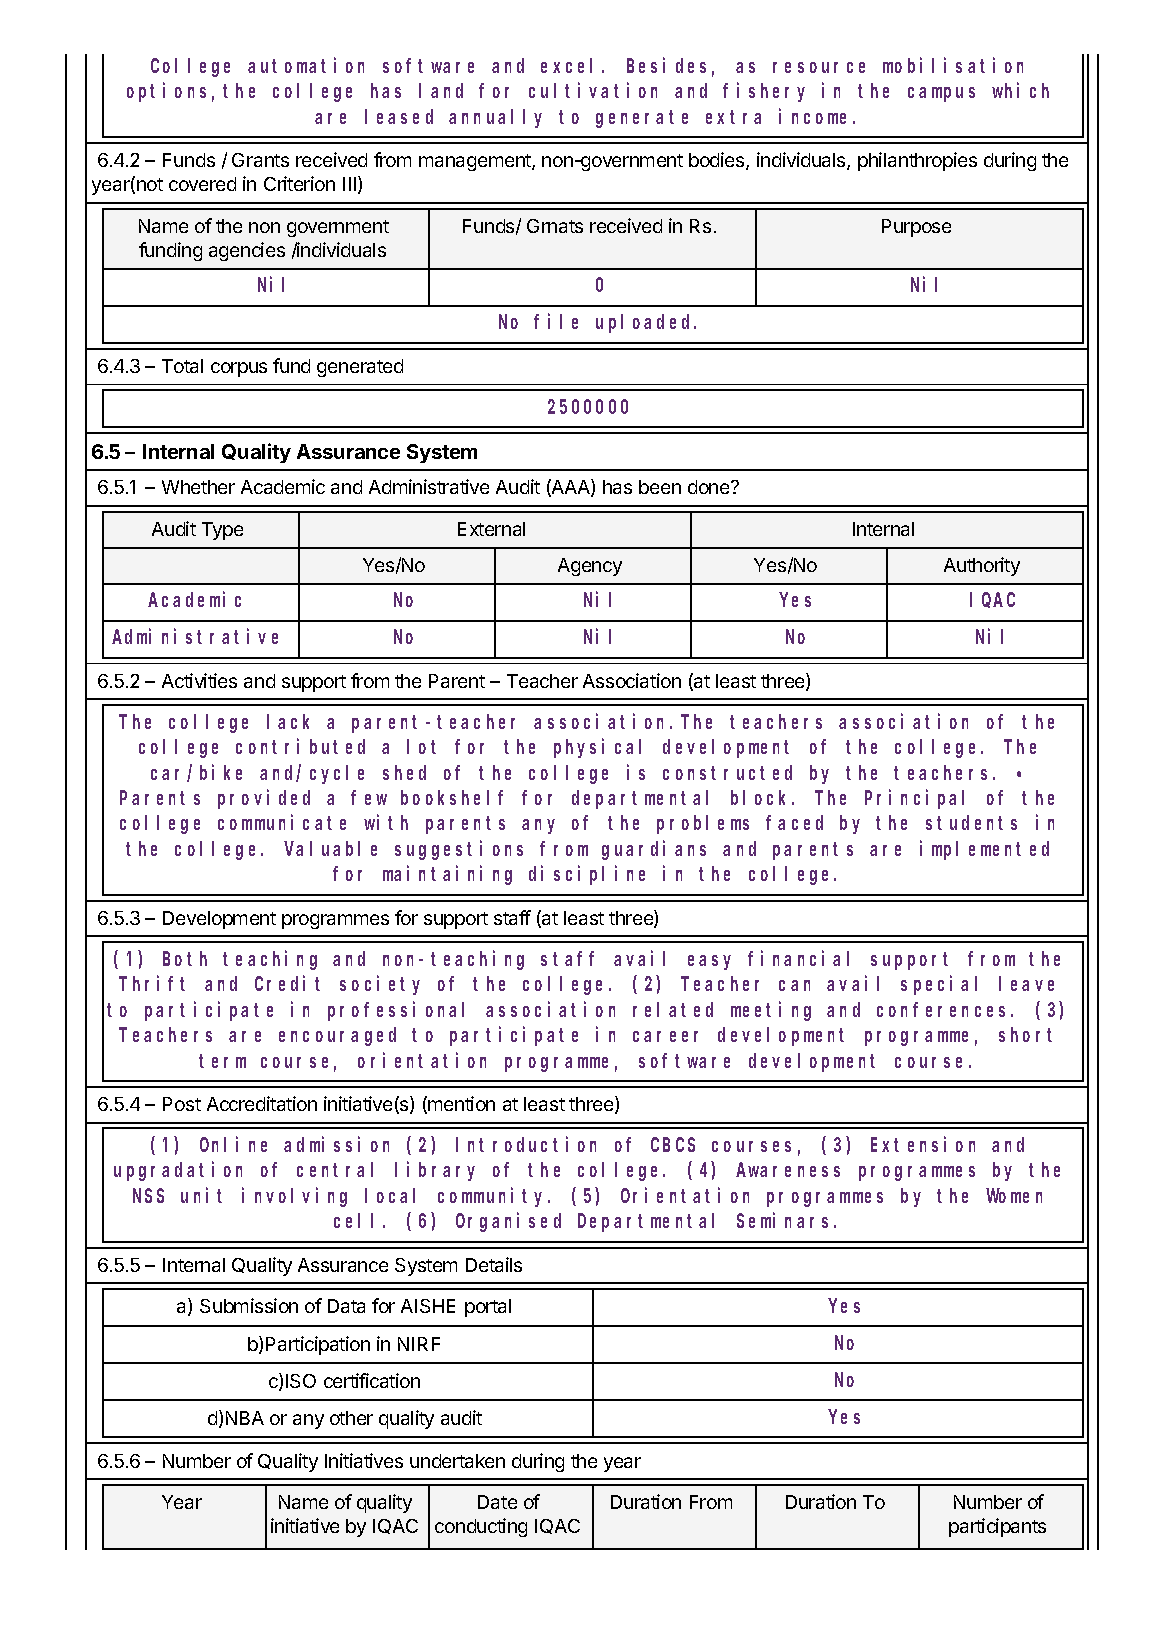  I want to click on been, so click(660, 487).
